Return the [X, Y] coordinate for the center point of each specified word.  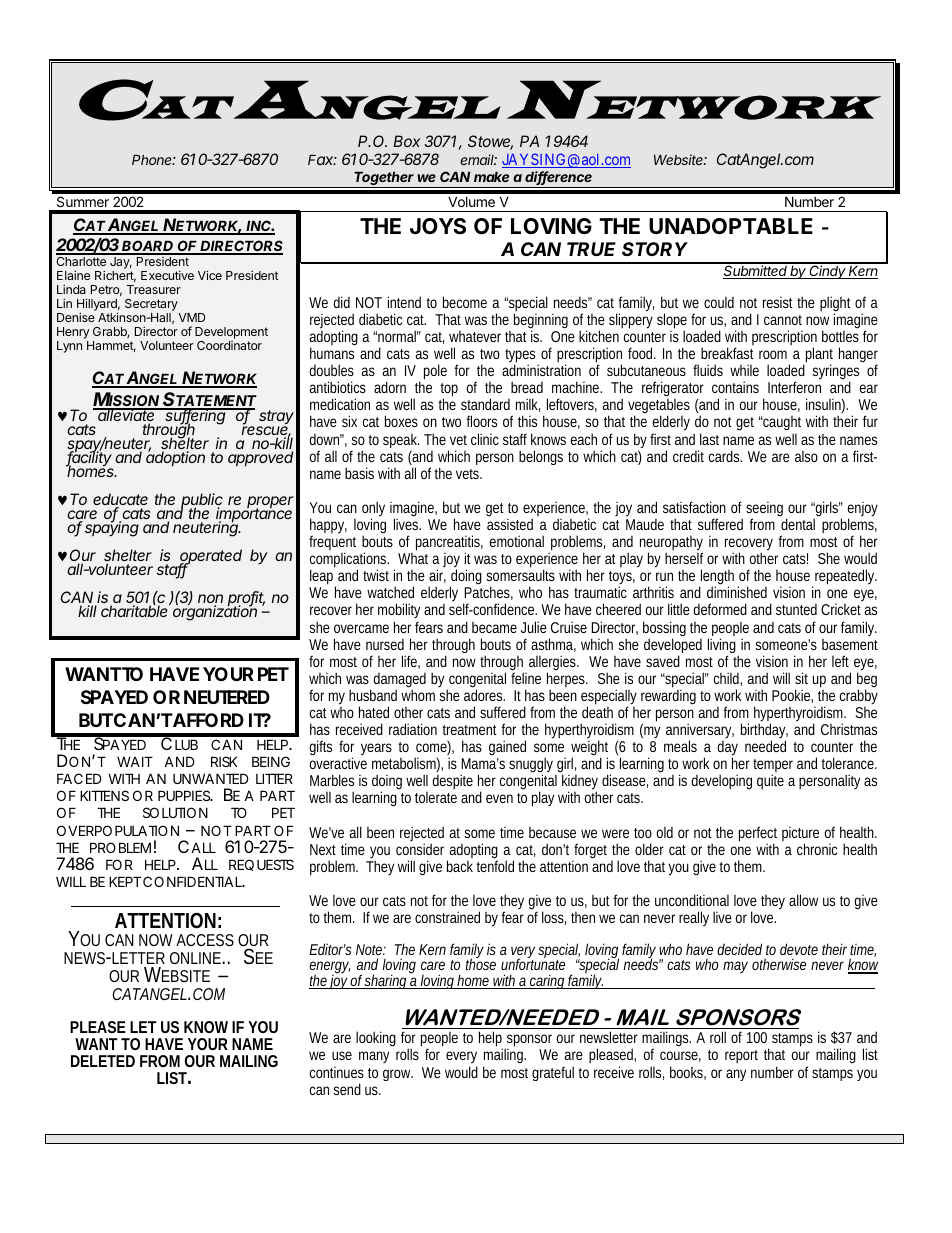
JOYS [438, 226]
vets [469, 474]
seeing [764, 510]
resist [778, 302]
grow [398, 1075]
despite [453, 781]
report [741, 1056]
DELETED [103, 1061]
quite [770, 781]
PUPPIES [184, 795]
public [202, 502]
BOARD [148, 247]
